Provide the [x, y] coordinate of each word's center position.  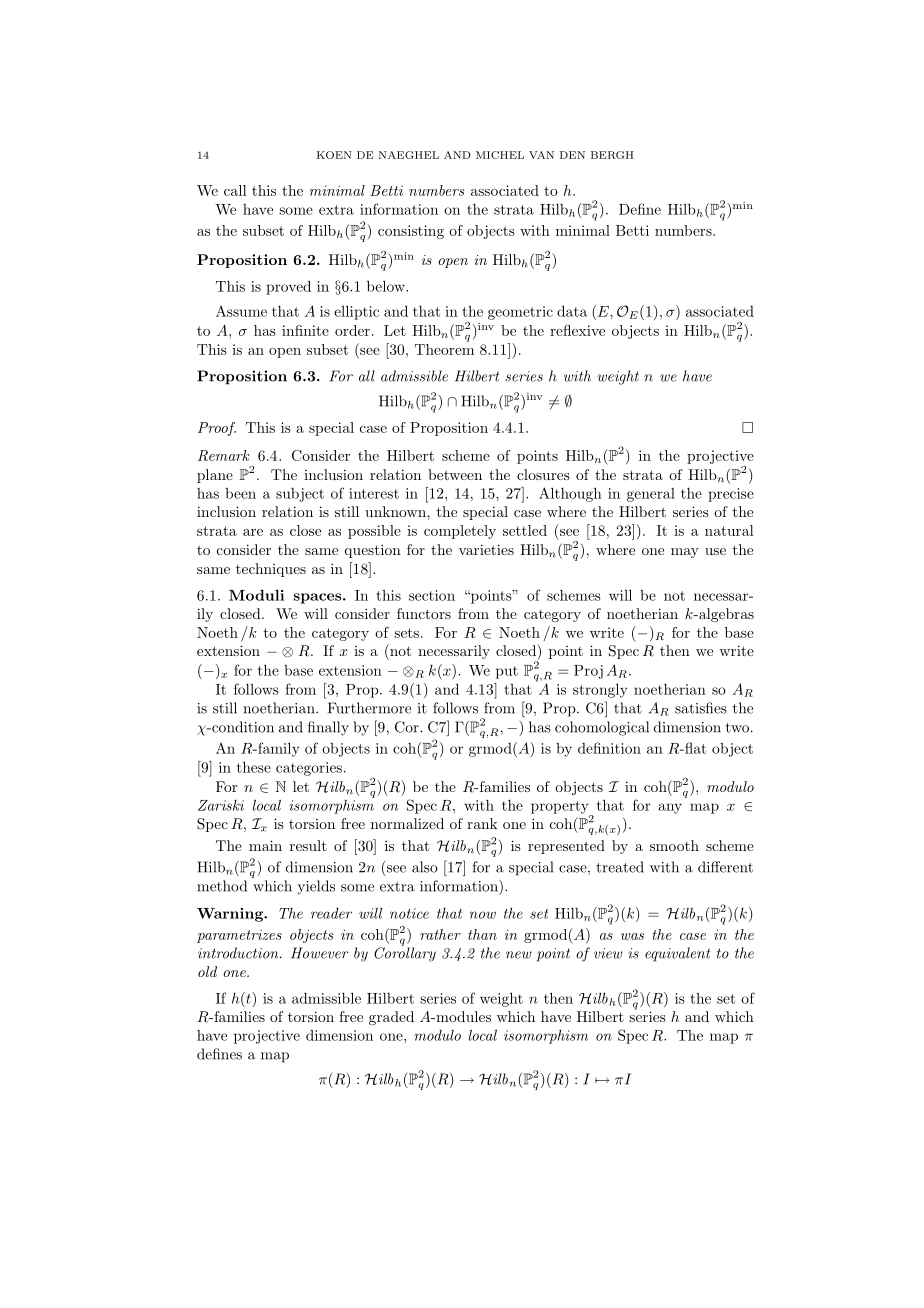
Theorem [444, 349]
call [235, 190]
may [685, 553]
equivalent [677, 954]
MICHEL [500, 155]
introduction [239, 953]
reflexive [577, 330]
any [670, 808]
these [254, 767]
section [432, 595]
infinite [305, 330]
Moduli [256, 595]
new [519, 955]
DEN [572, 155]
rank [482, 823]
